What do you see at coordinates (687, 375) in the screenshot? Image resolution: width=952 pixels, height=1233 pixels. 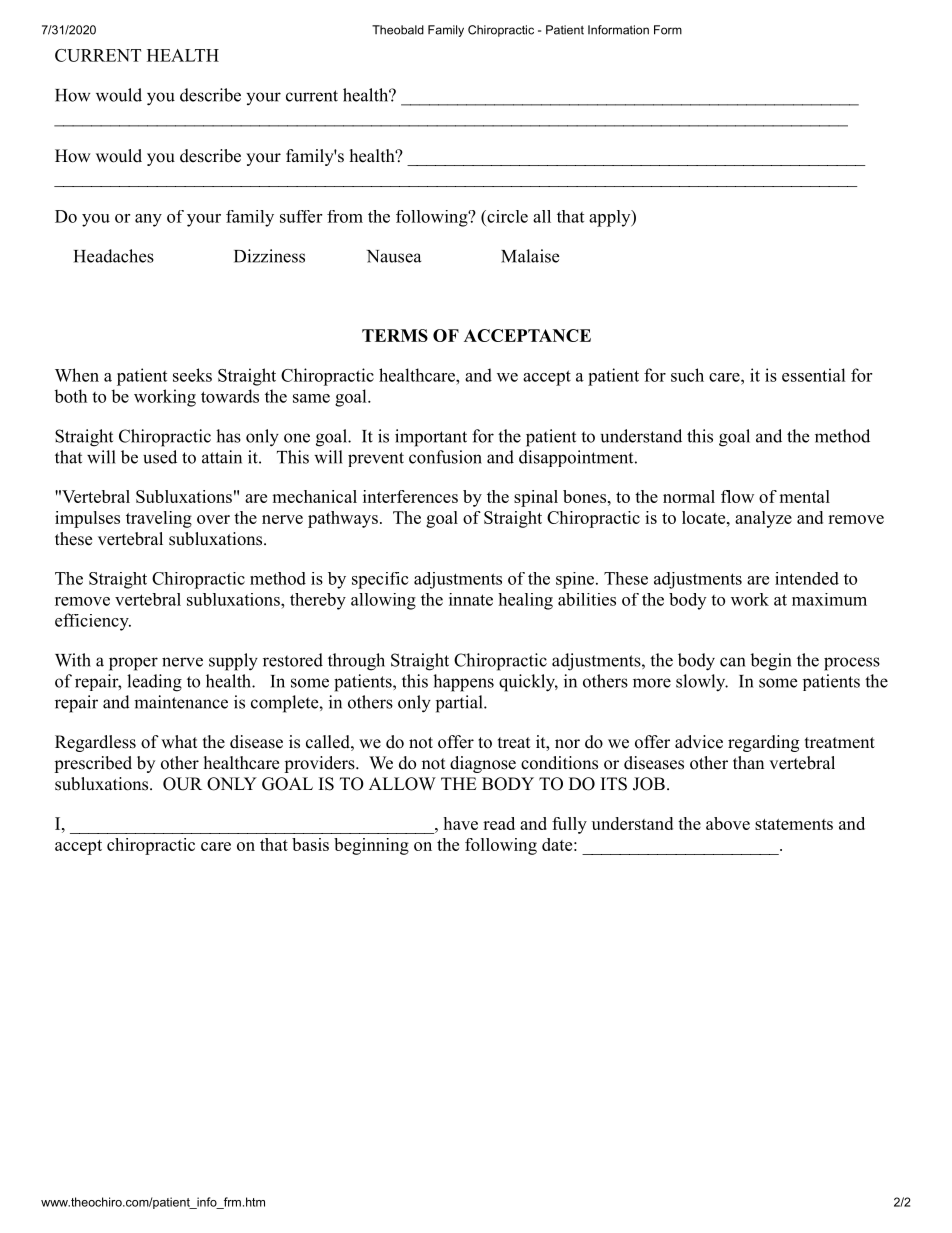 I see `such` at bounding box center [687, 375].
